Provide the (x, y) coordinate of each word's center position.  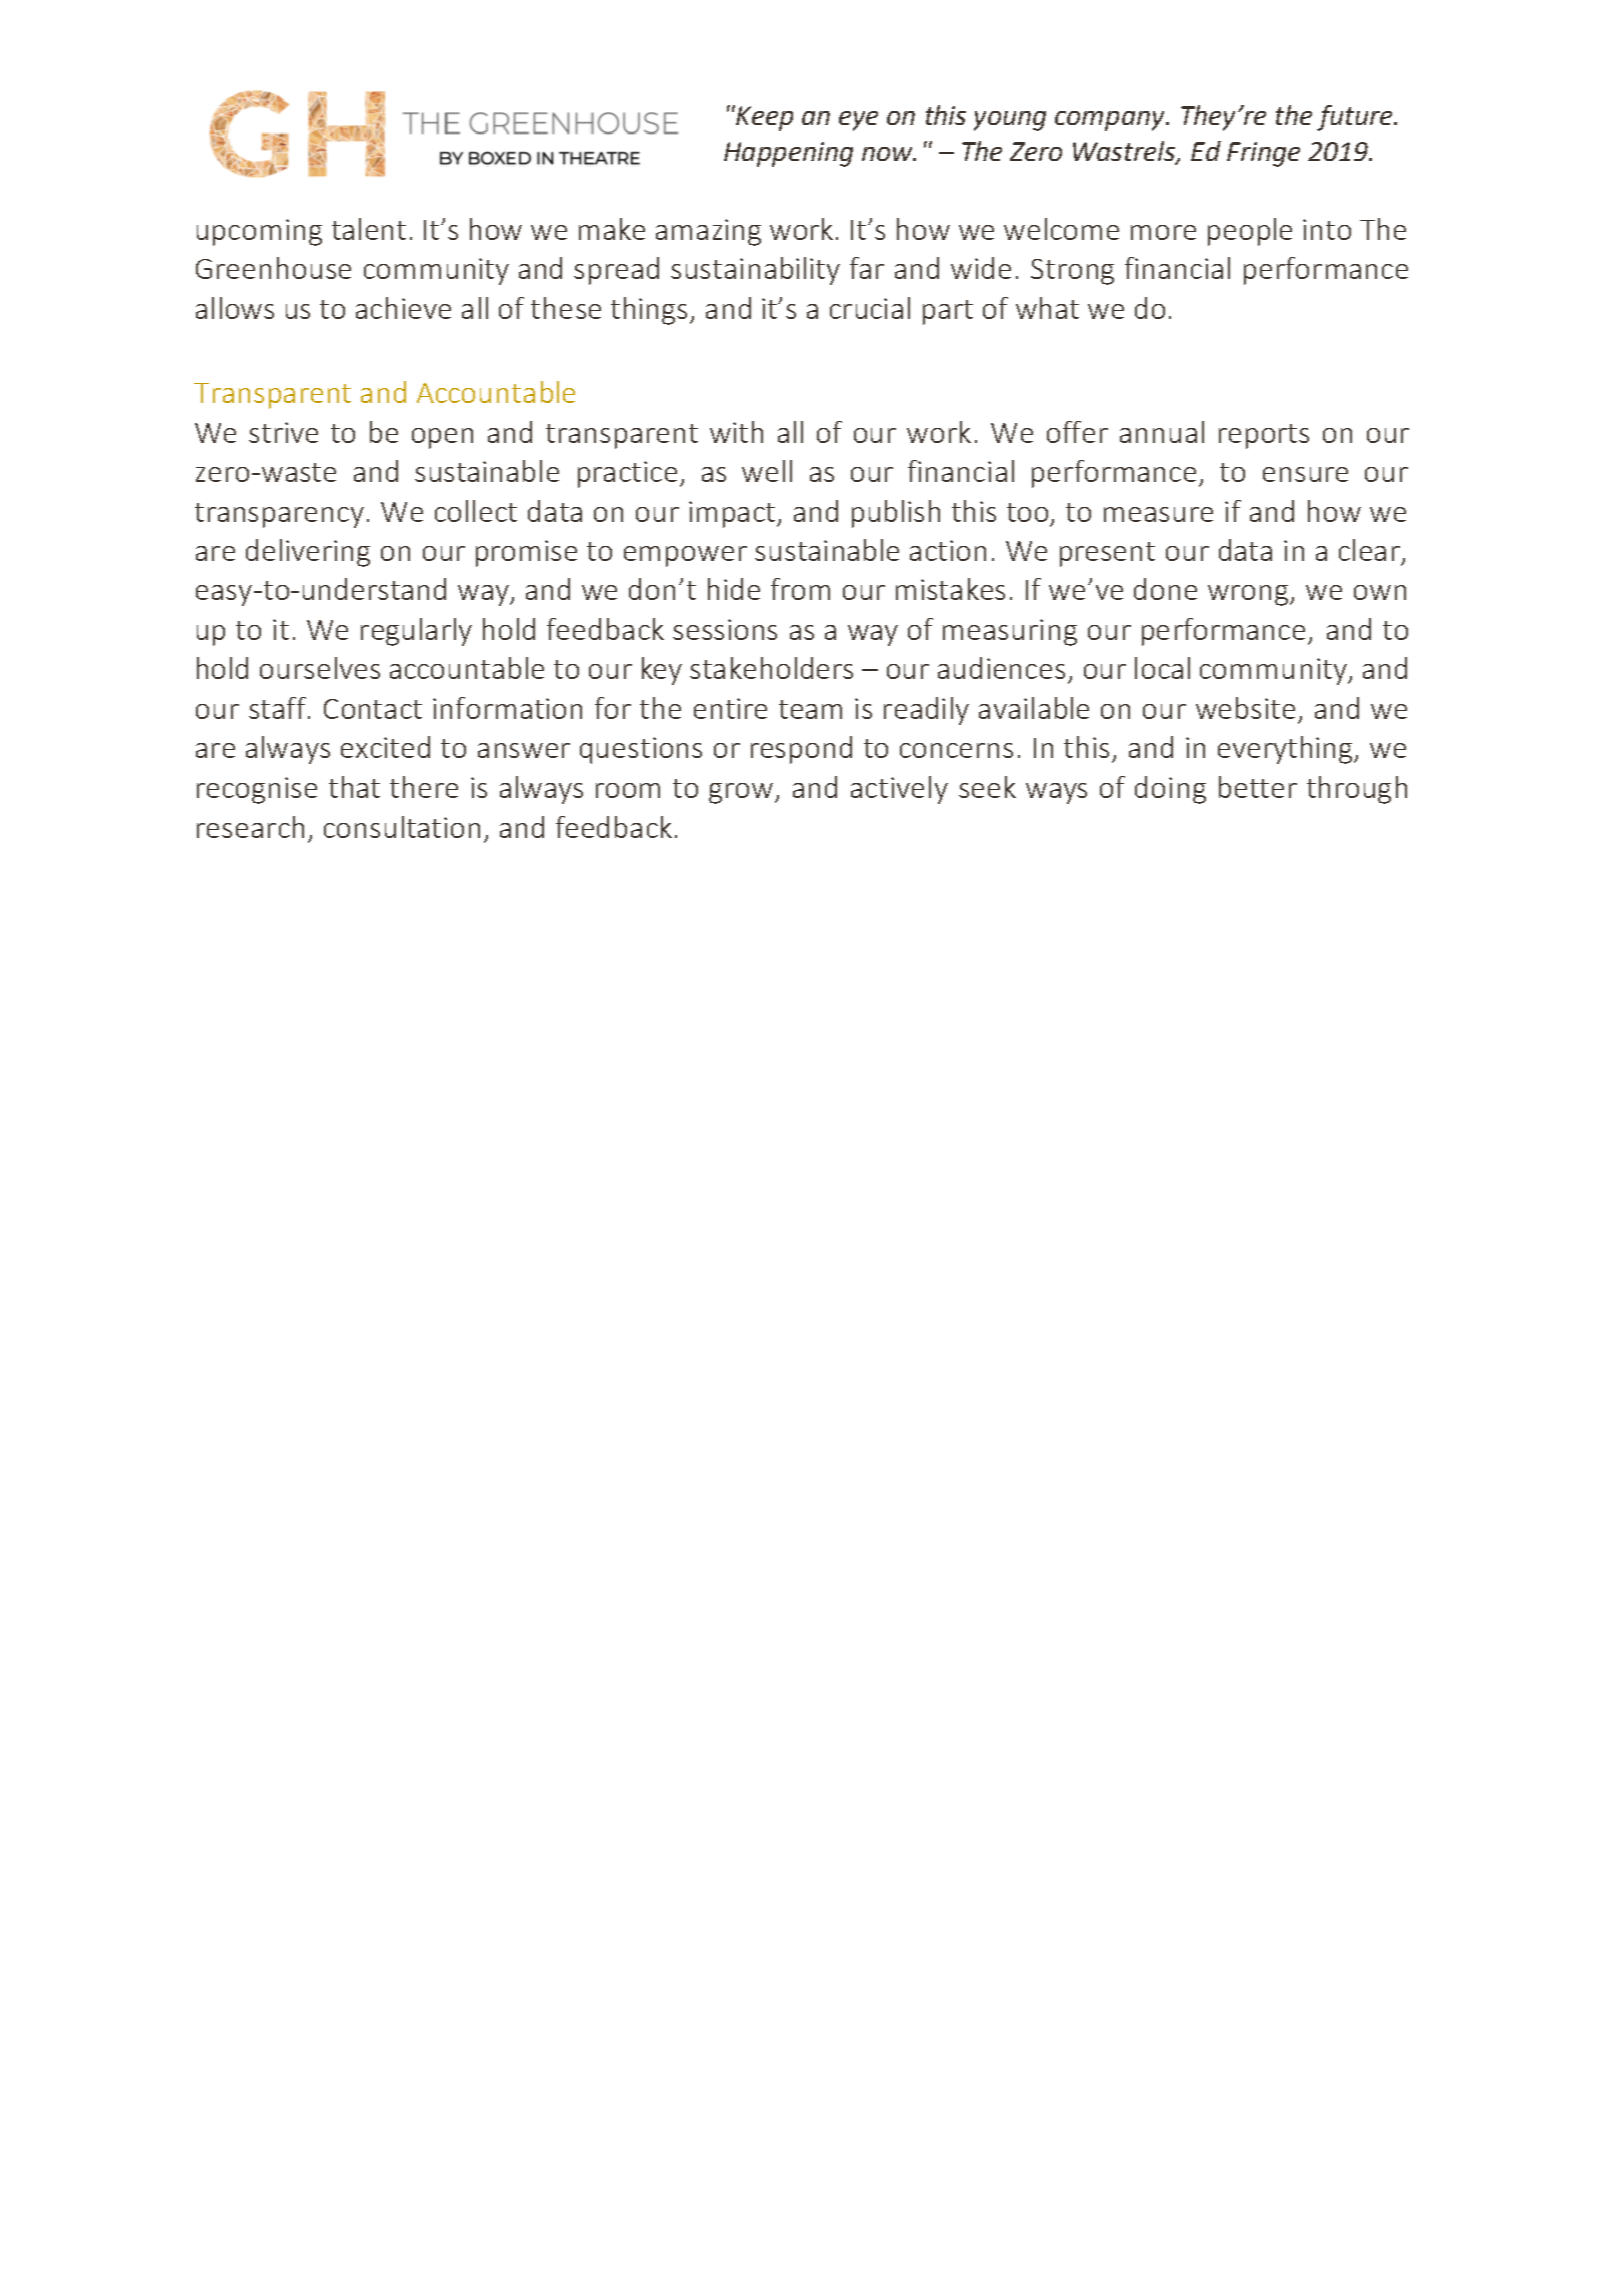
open (442, 438)
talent (369, 229)
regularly (416, 632)
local (1162, 668)
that (354, 787)
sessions (725, 629)
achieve (403, 308)
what (1047, 308)
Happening (788, 154)
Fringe (1263, 154)
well (767, 471)
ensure (1305, 474)
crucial (870, 308)
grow (742, 793)
